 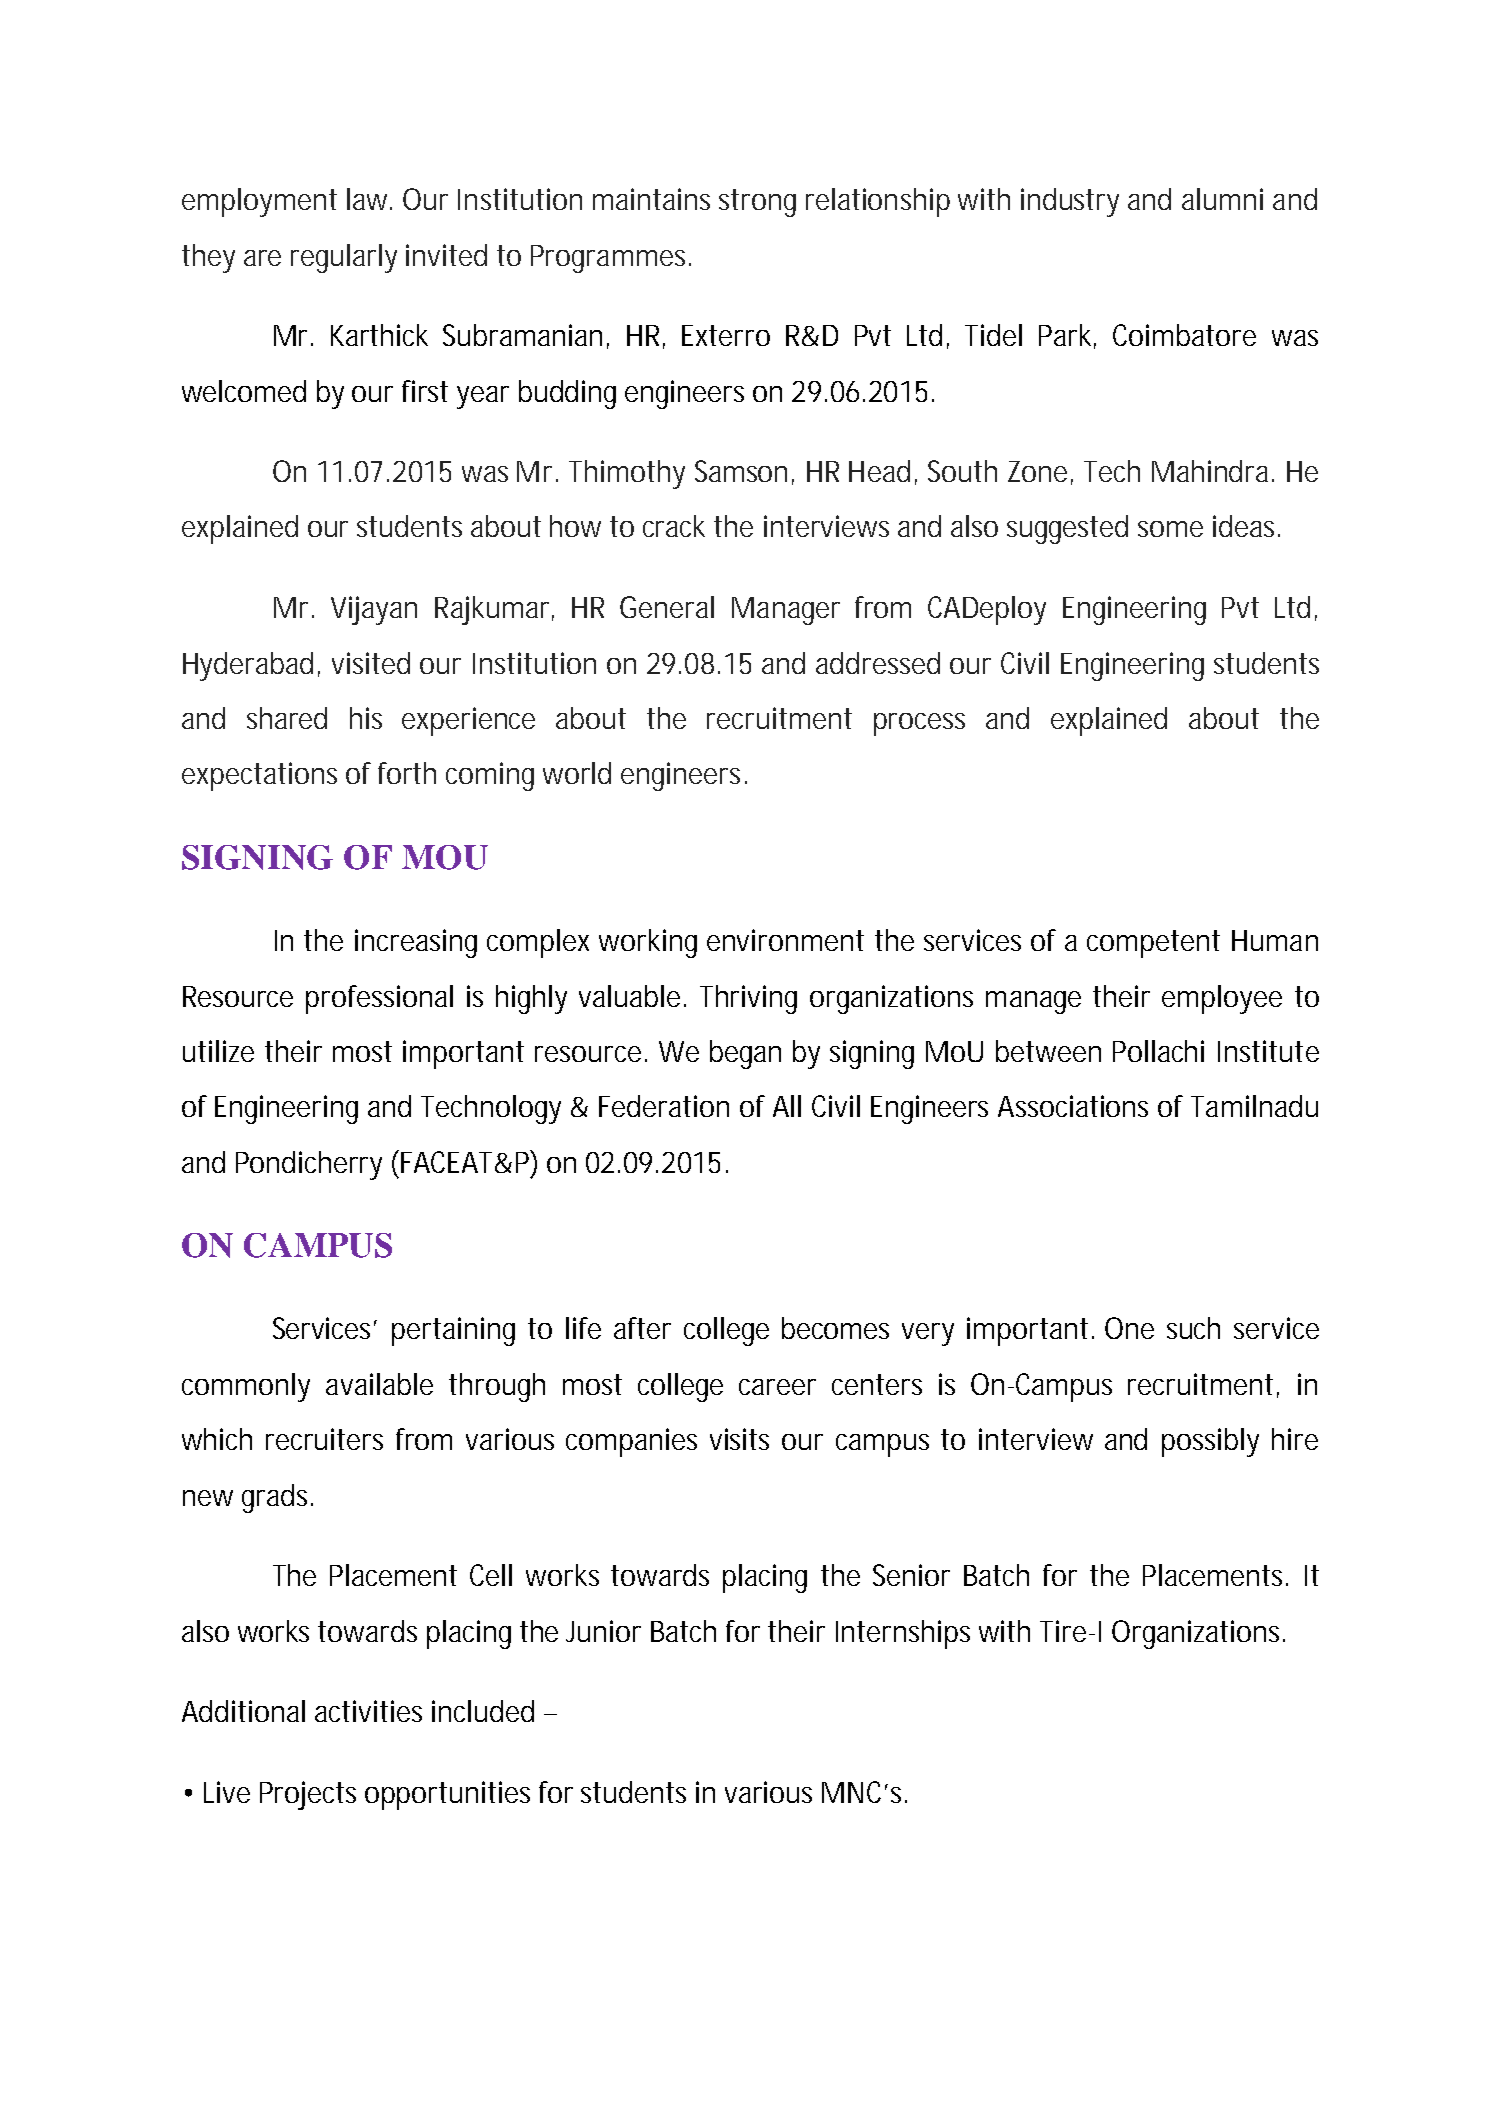 What do you see at coordinates (748, 999) in the screenshot?
I see `Thriving` at bounding box center [748, 999].
